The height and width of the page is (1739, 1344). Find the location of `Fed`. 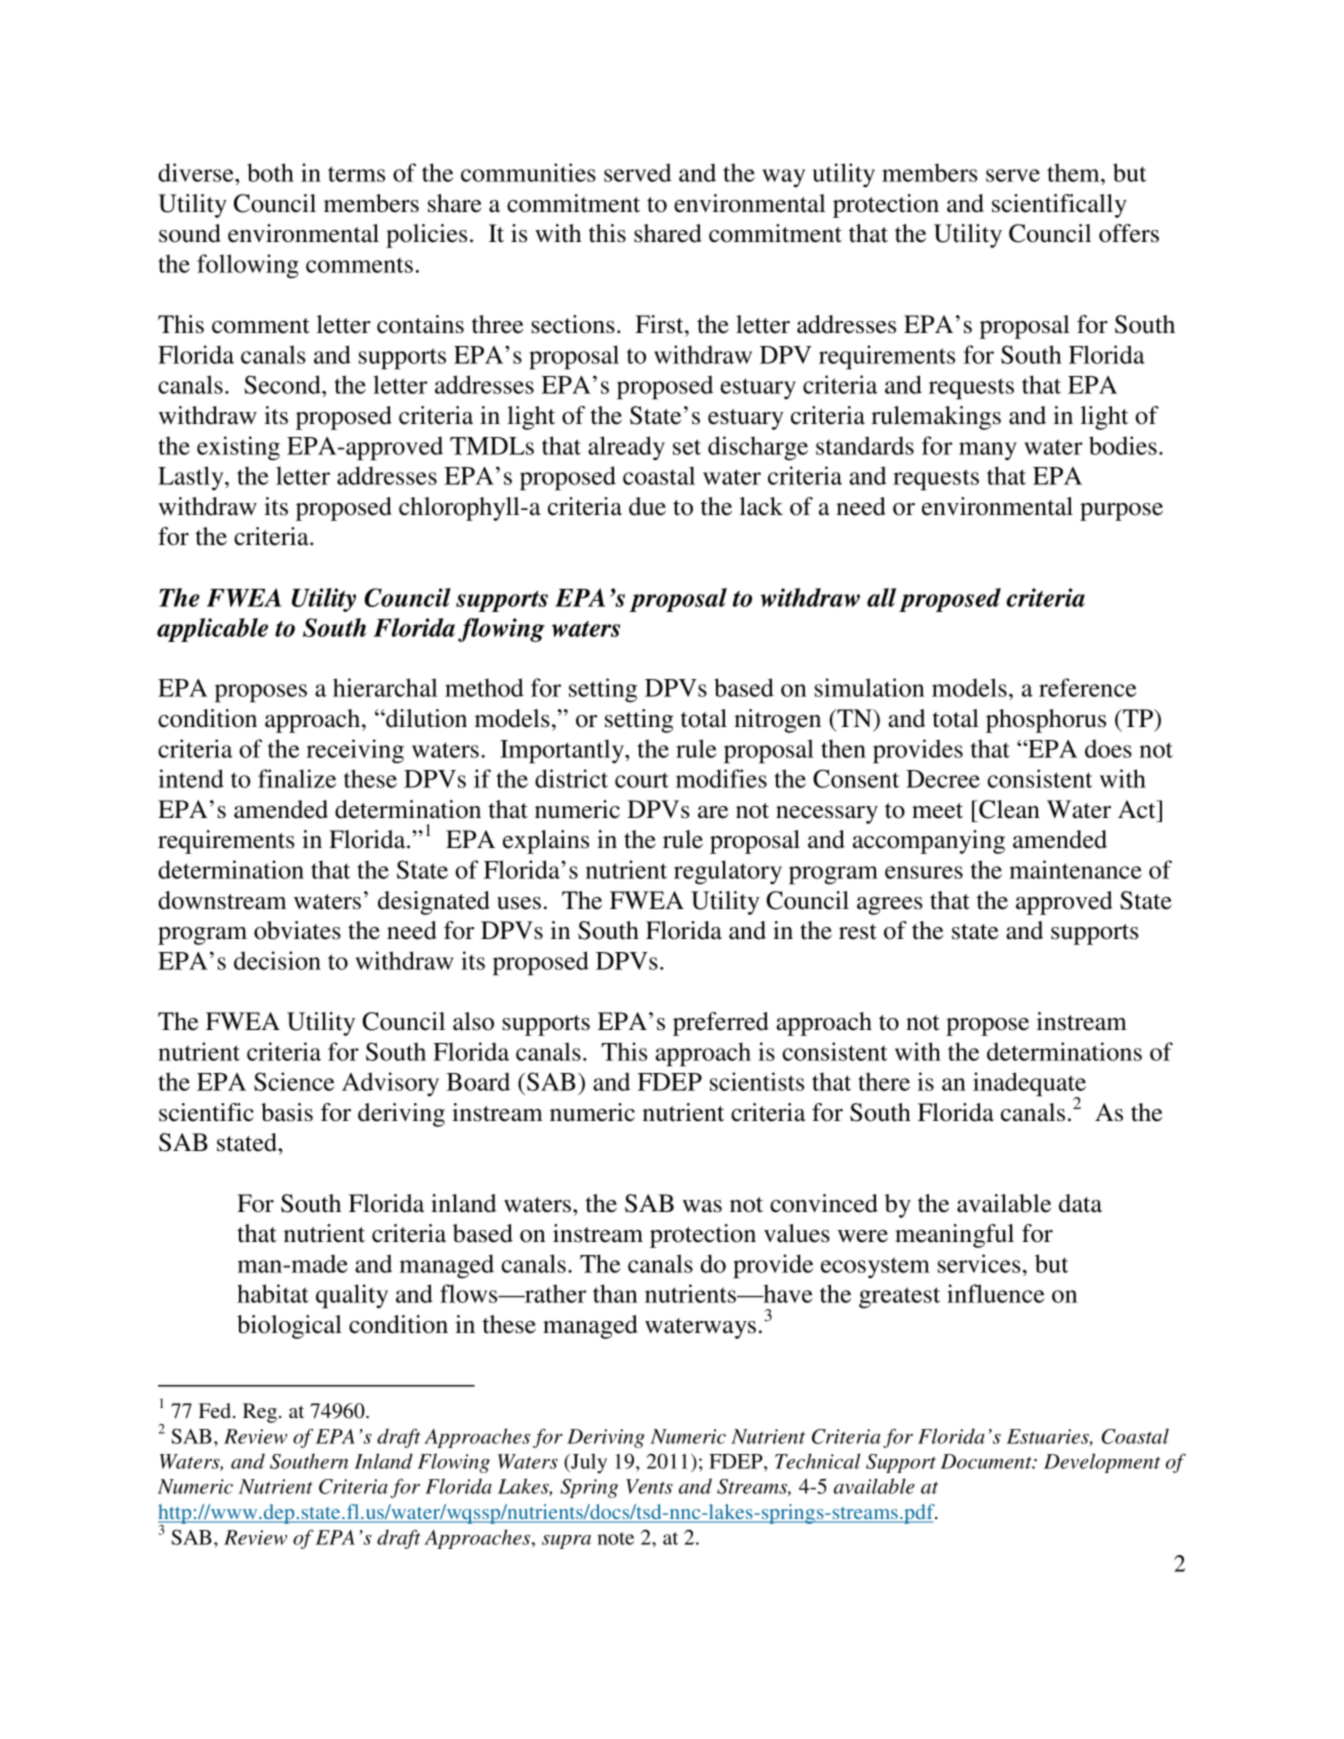

Fed is located at coordinates (215, 1410).
